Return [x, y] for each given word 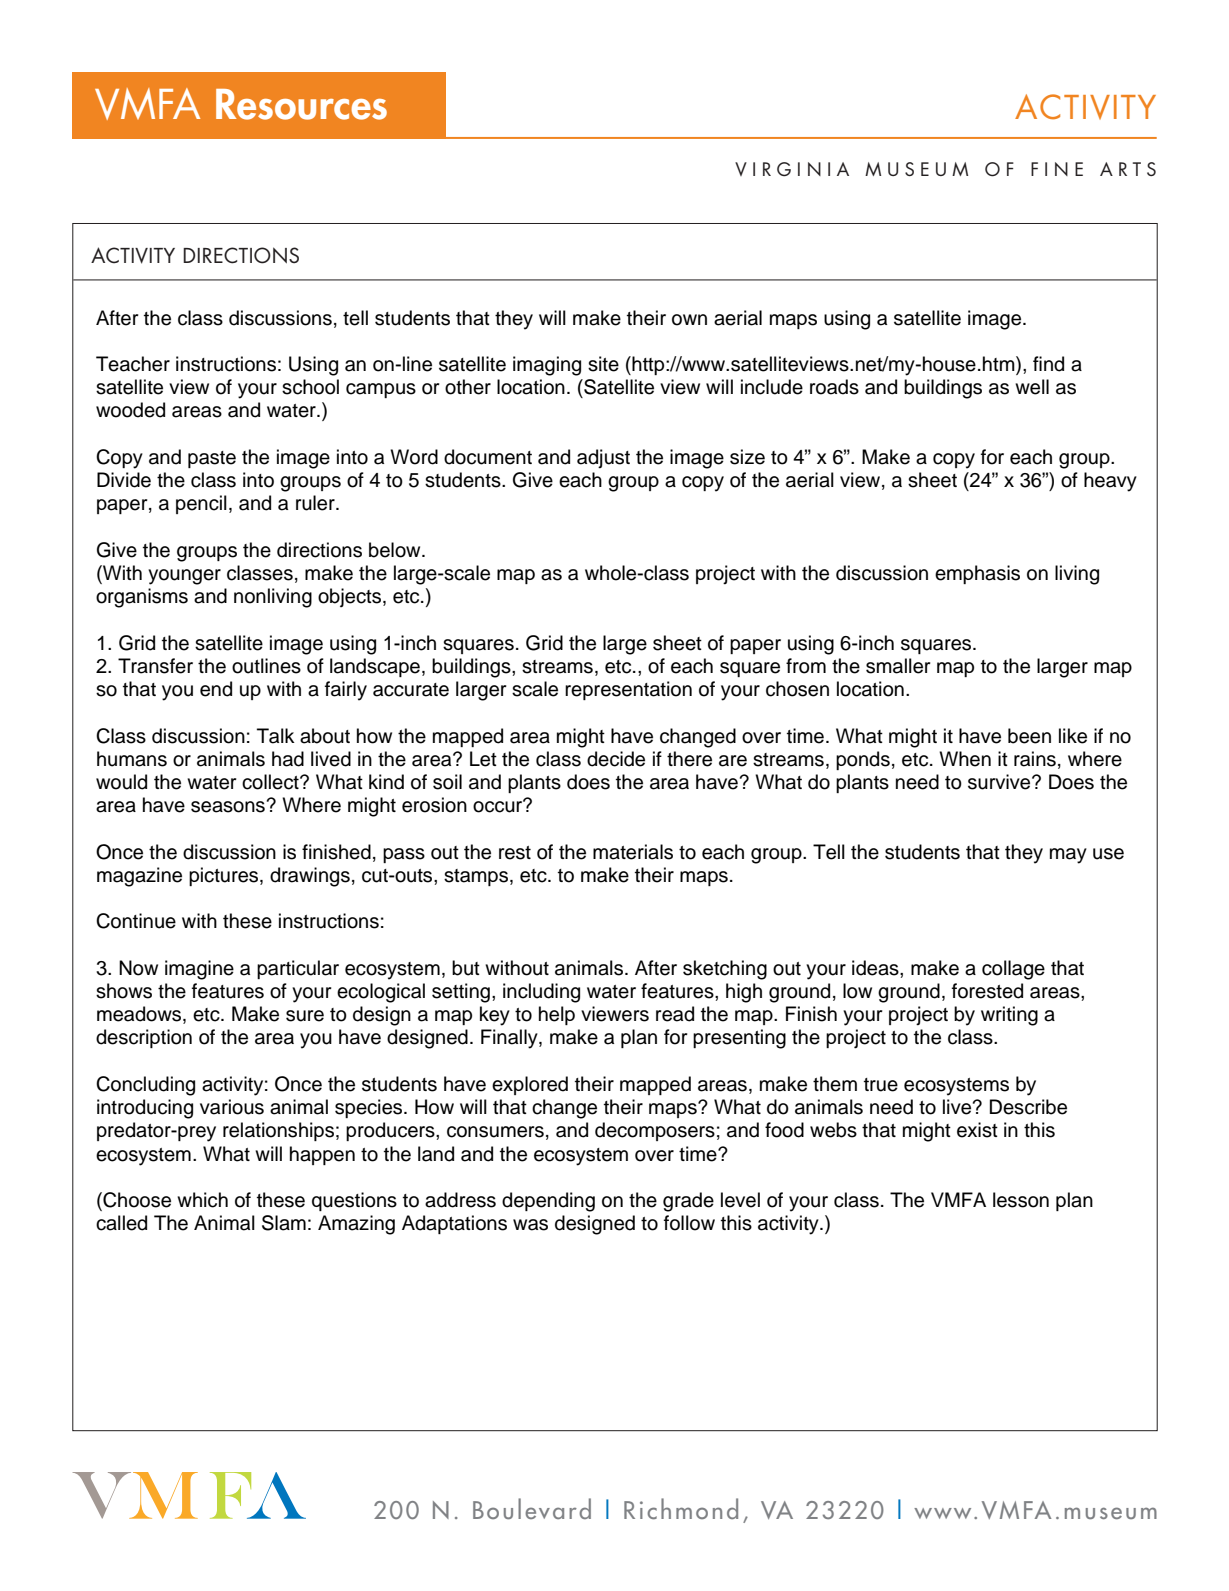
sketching [725, 970]
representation [628, 690]
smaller [898, 666]
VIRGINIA [792, 169]
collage [1013, 970]
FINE [1057, 169]
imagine [199, 970]
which [202, 1200]
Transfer [155, 666]
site [603, 364]
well [1032, 387]
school [310, 387]
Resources [301, 104]
